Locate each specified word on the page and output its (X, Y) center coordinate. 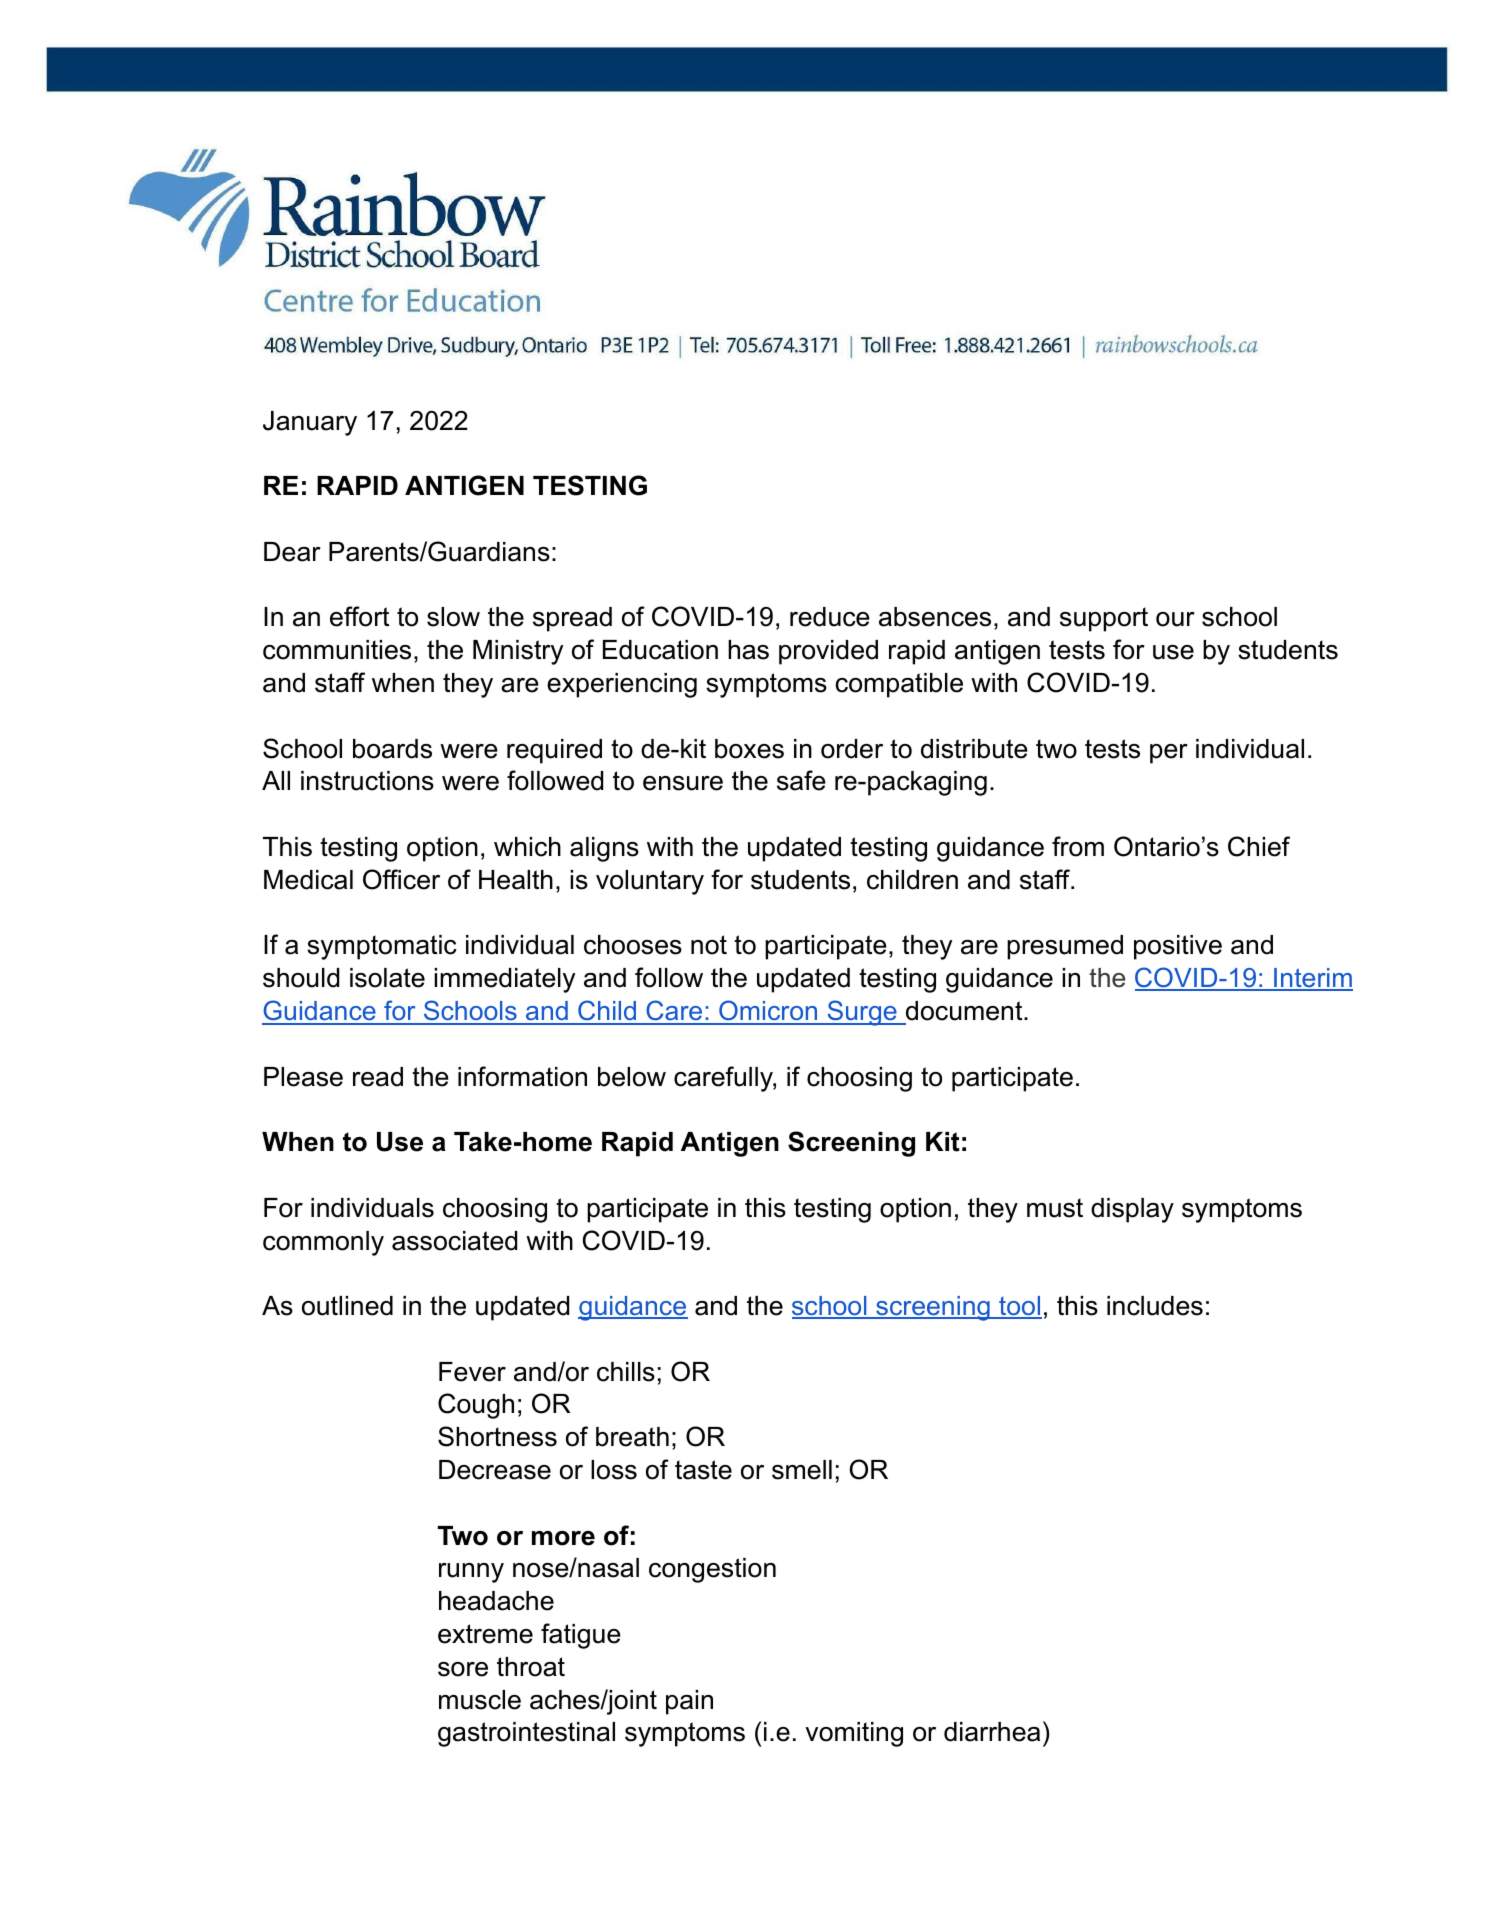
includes (1155, 1306)
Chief (1259, 846)
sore (463, 1669)
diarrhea (992, 1732)
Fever (472, 1372)
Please (303, 1077)
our (1175, 619)
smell (802, 1470)
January (310, 423)
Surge (862, 1013)
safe (801, 780)
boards (392, 749)
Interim (1312, 979)
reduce (830, 617)
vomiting (854, 1734)
